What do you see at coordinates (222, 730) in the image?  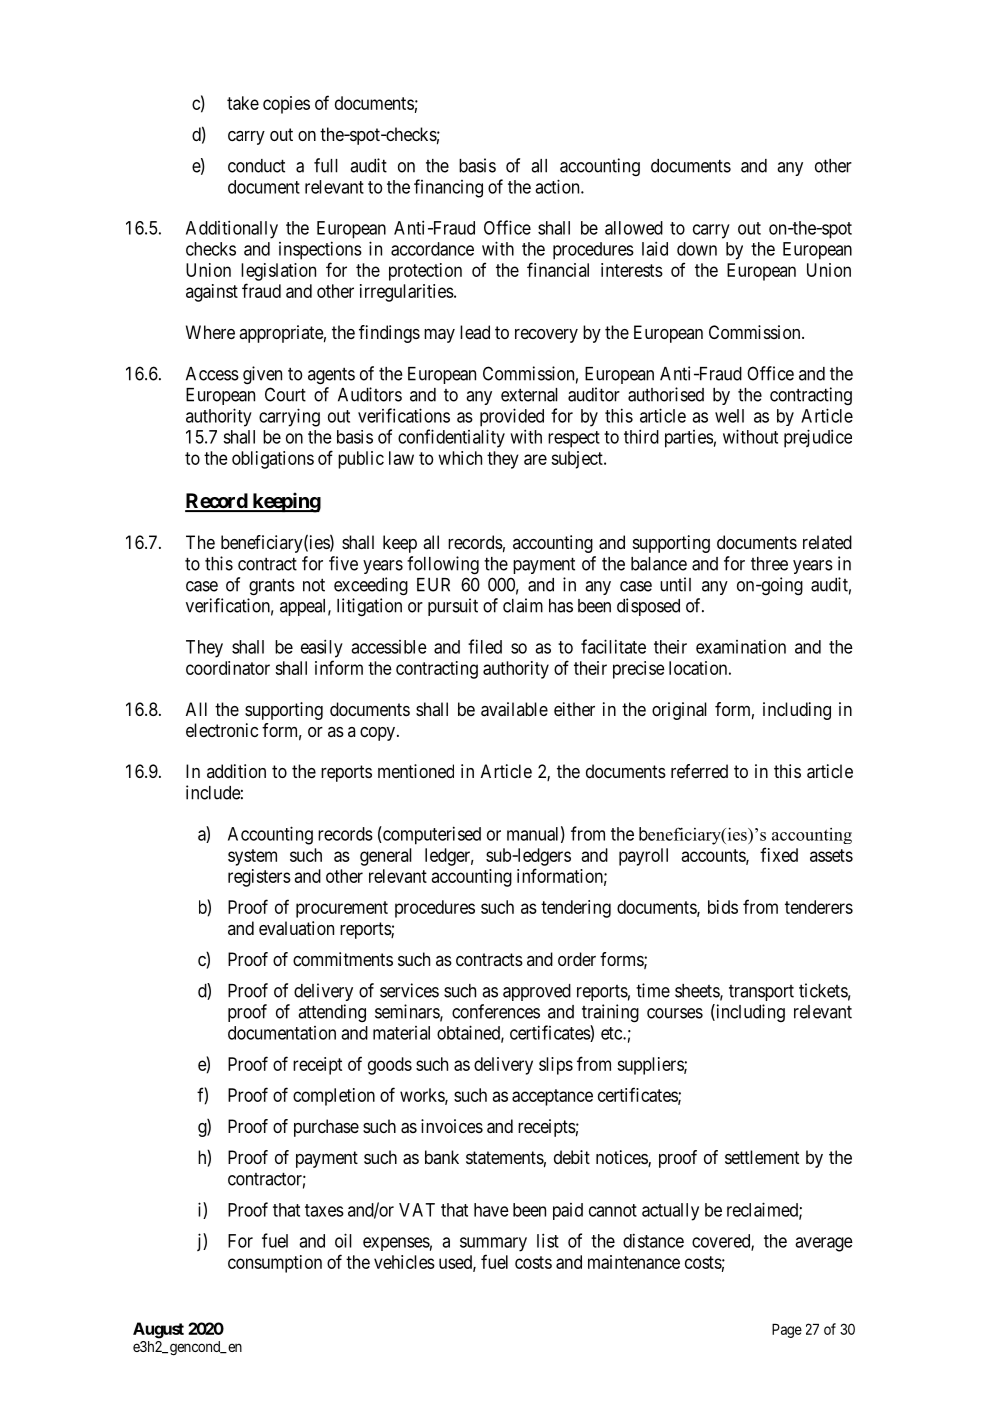 I see `electronic` at bounding box center [222, 730].
